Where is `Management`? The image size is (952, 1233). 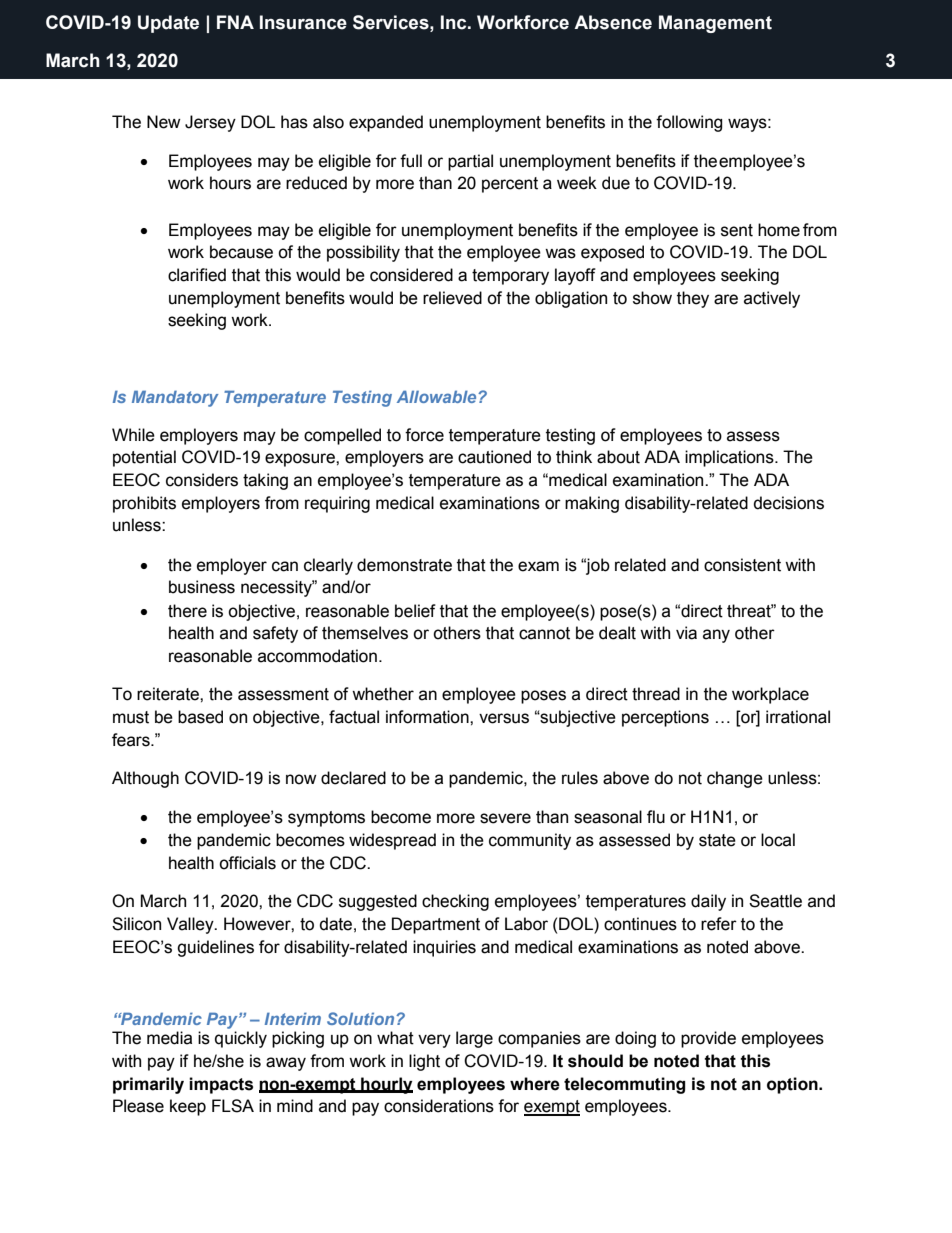 Management is located at coordinates (715, 24).
